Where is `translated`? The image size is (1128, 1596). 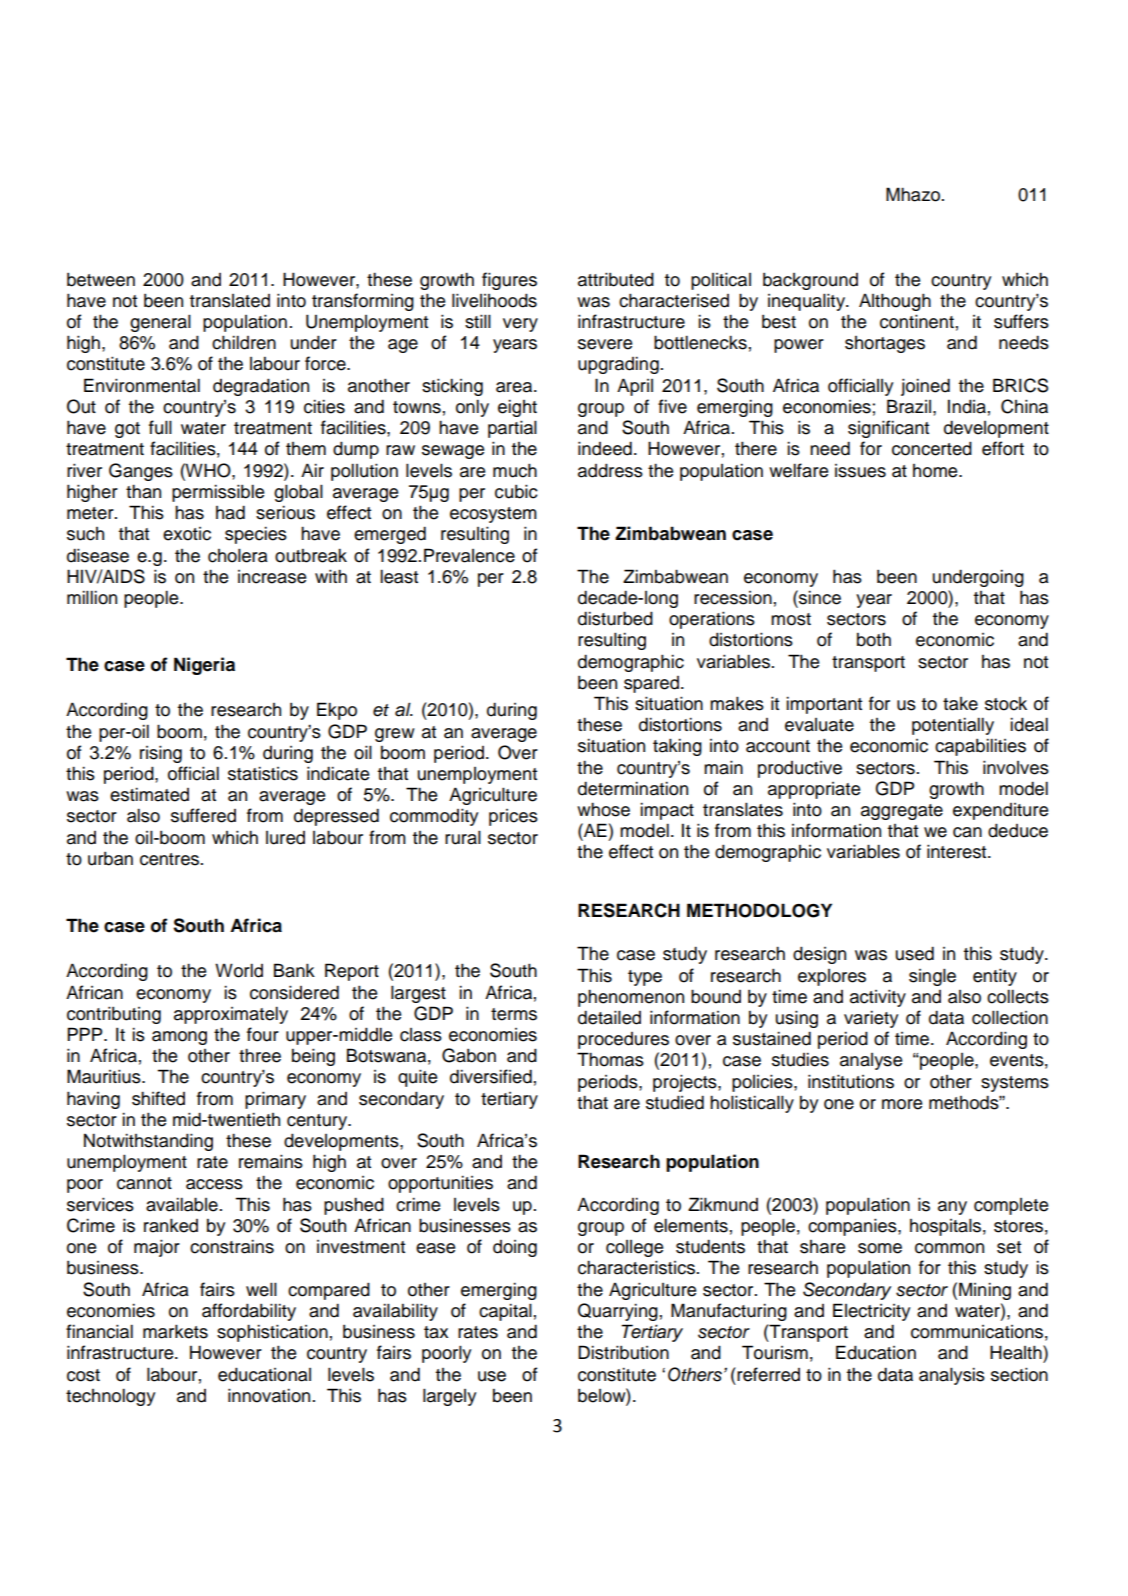
translated is located at coordinates (230, 301).
